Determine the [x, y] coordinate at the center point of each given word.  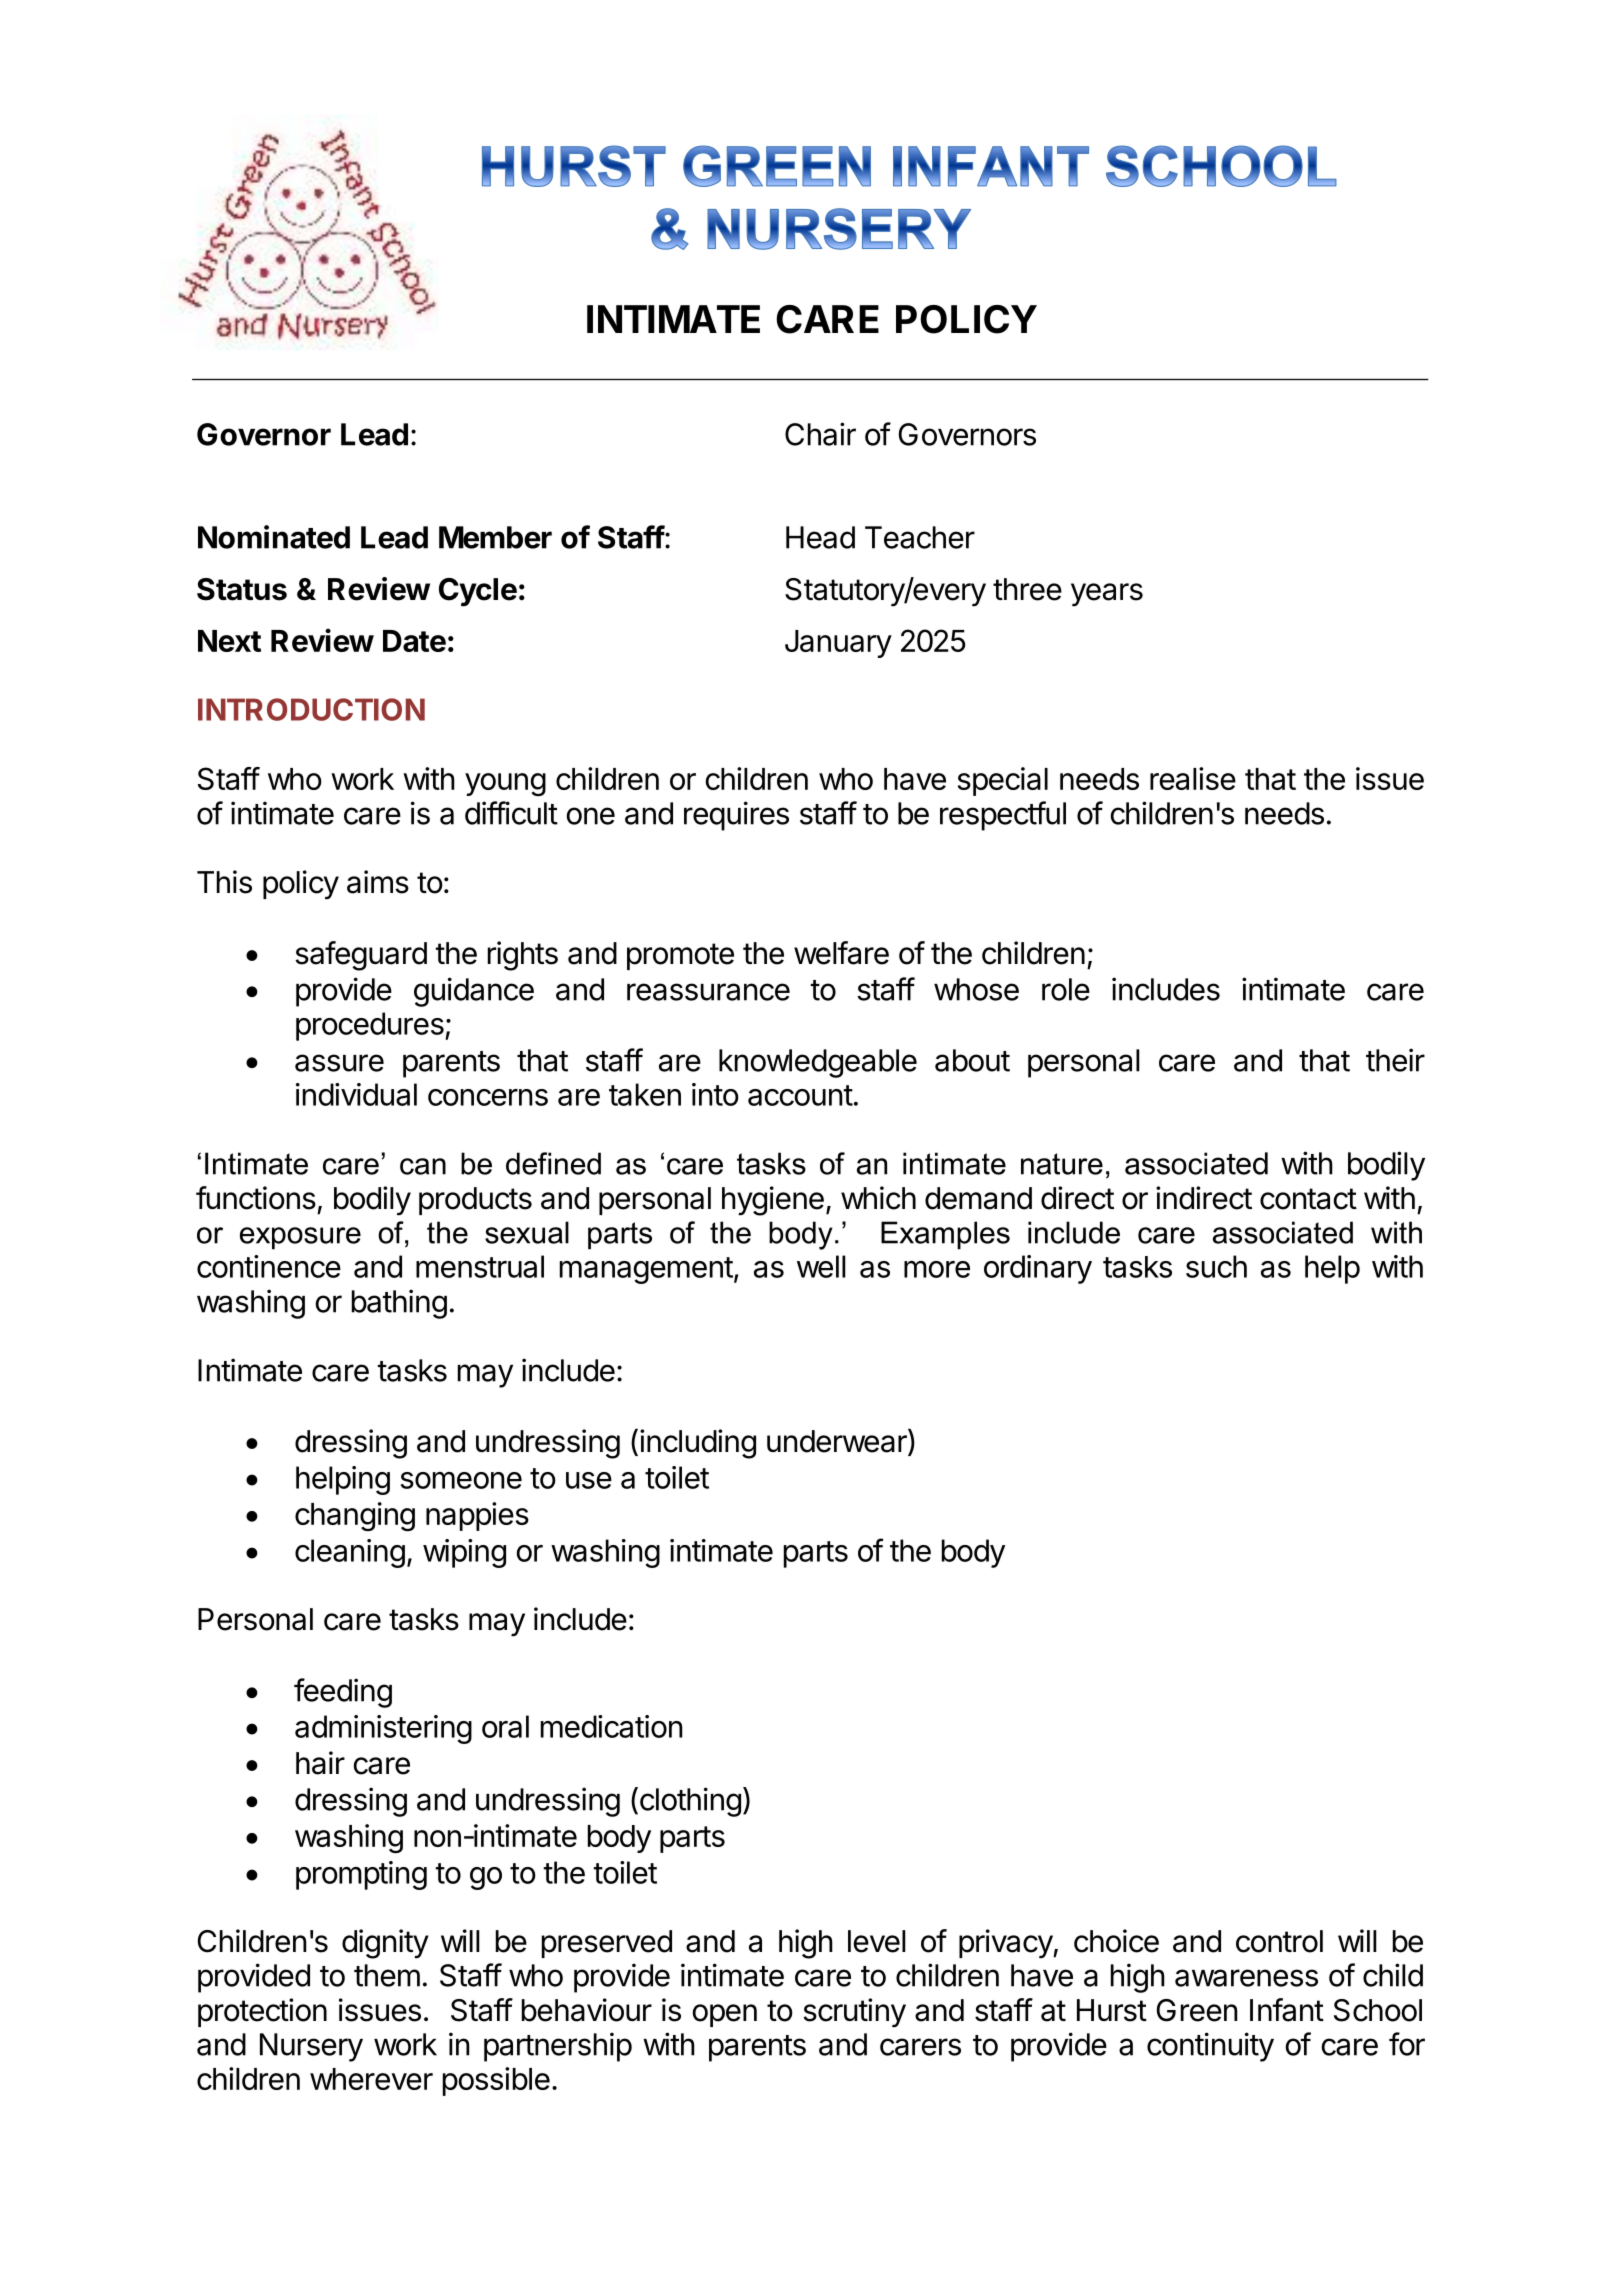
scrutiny [854, 2013]
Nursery [311, 2047]
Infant [1287, 2010]
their [1395, 1060]
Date [414, 641]
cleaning [350, 1553]
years [1107, 595]
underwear [838, 1441]
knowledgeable [818, 1063]
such [1216, 1266]
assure [339, 1063]
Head [820, 537]
